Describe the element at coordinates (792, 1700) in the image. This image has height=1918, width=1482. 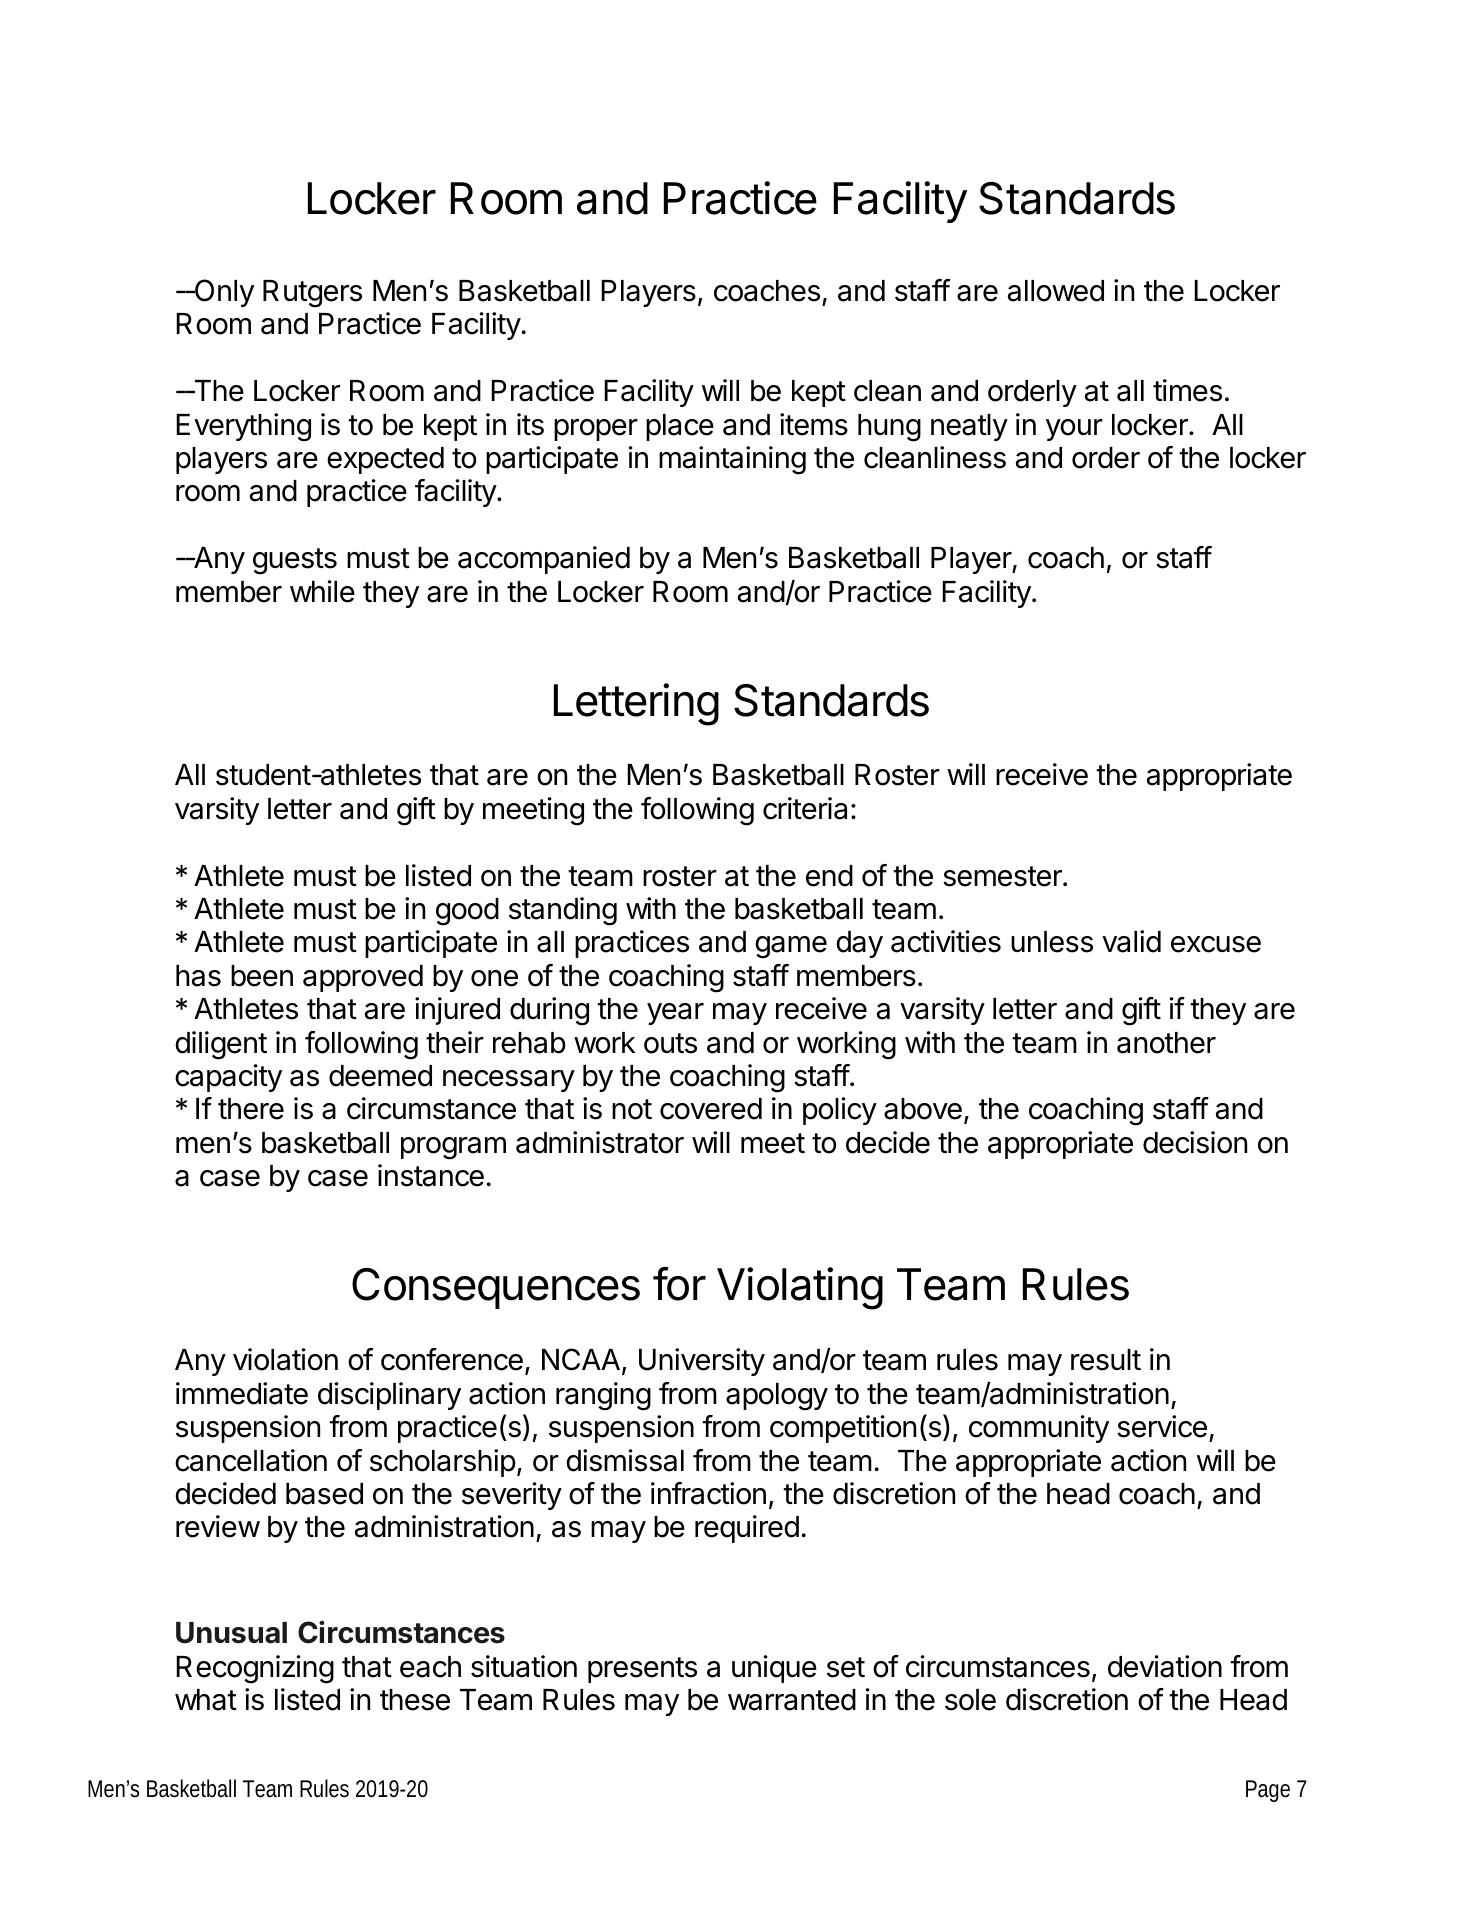
I see `warranted` at that location.
